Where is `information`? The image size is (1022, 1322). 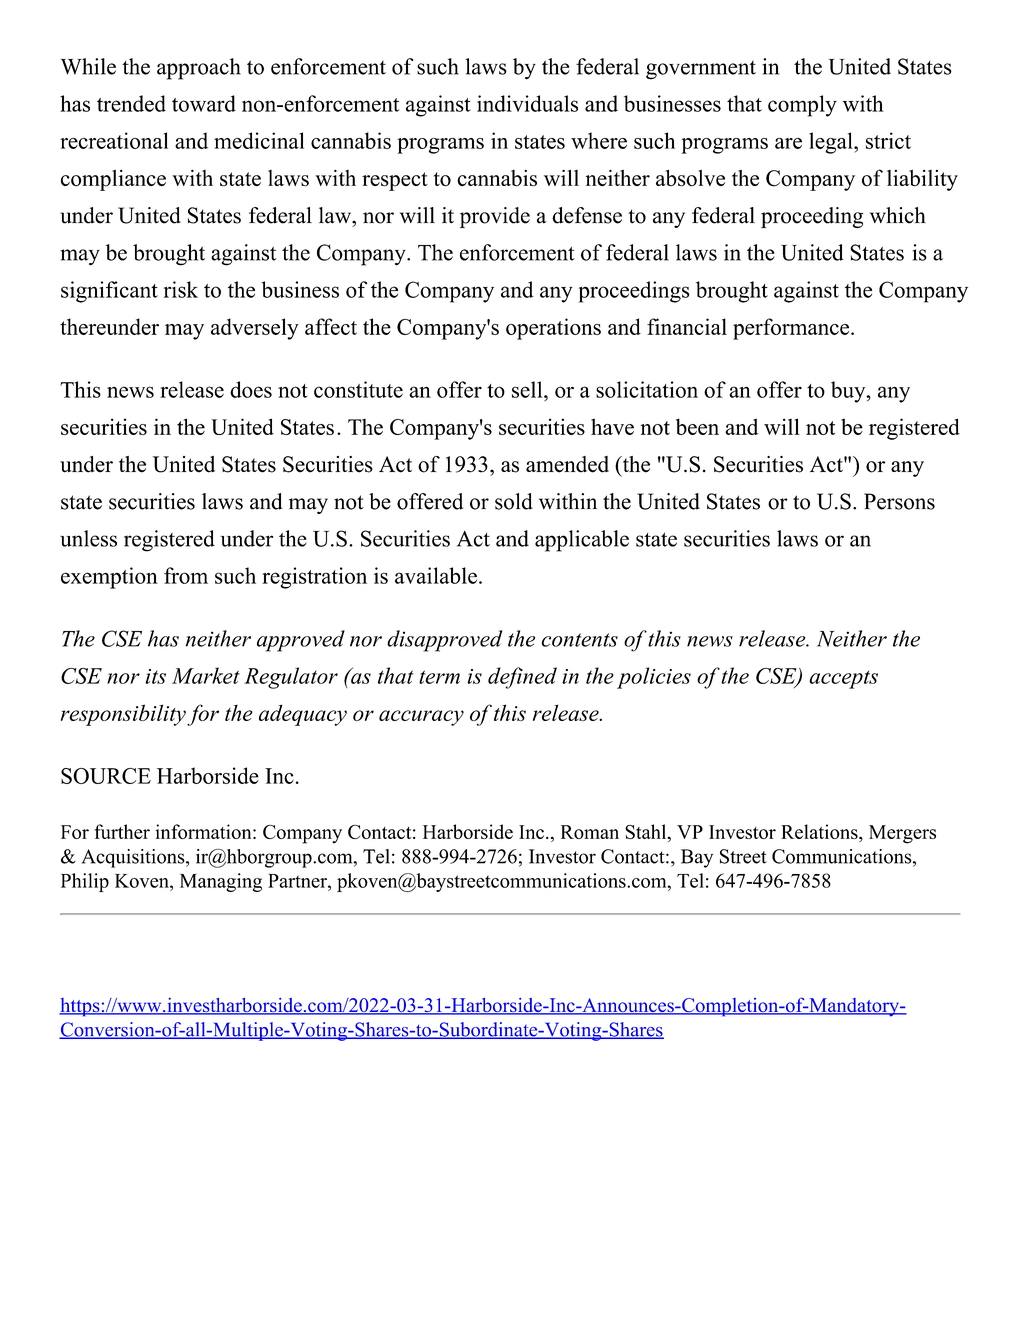 information is located at coordinates (204, 831).
